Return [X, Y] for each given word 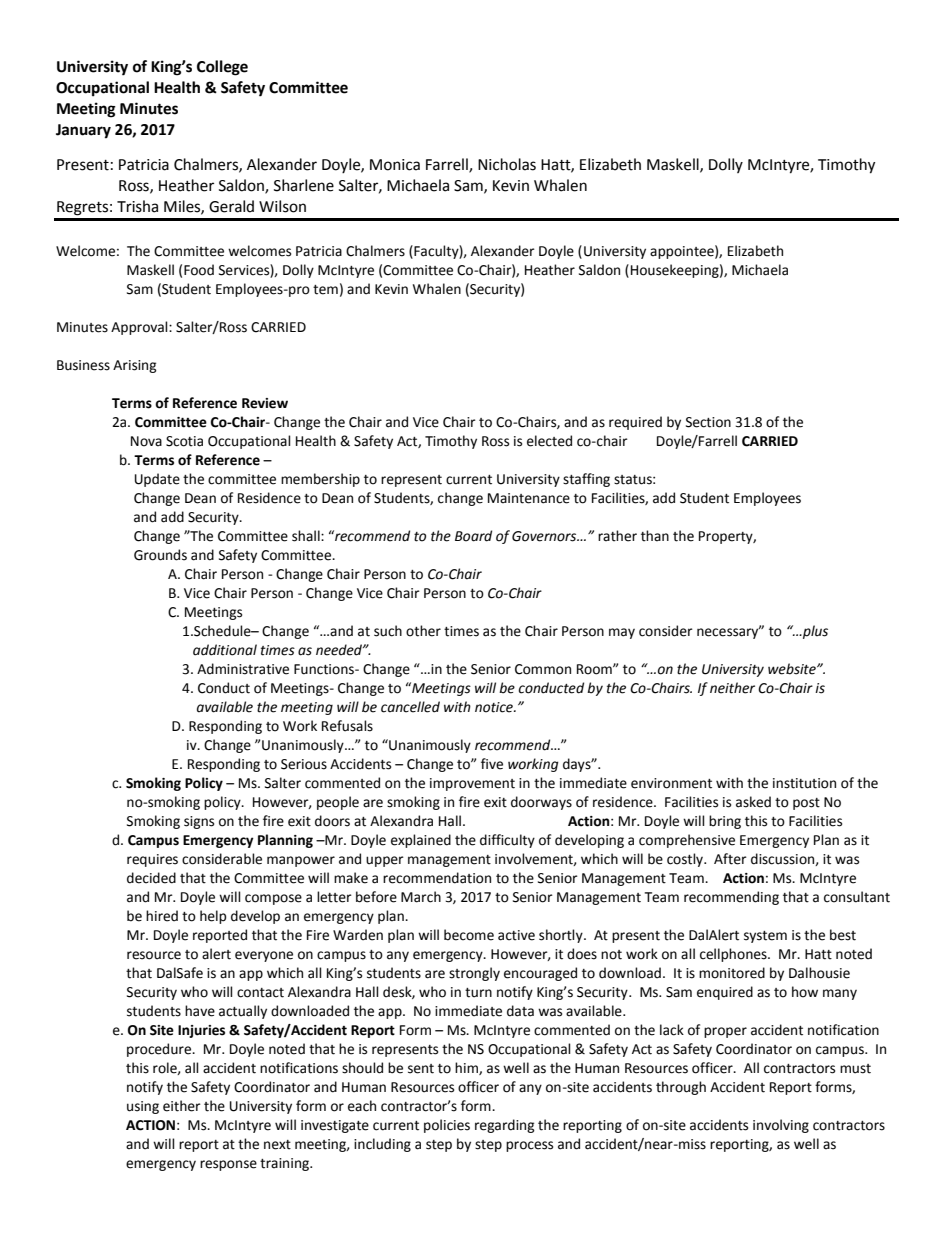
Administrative [243, 669]
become [469, 935]
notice [495, 707]
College [222, 68]
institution [804, 783]
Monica [395, 165]
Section [708, 422]
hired [162, 916]
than [655, 536]
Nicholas [507, 164]
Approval [140, 328]
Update [157, 480]
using [143, 1107]
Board [473, 536]
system [765, 937]
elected [549, 441]
